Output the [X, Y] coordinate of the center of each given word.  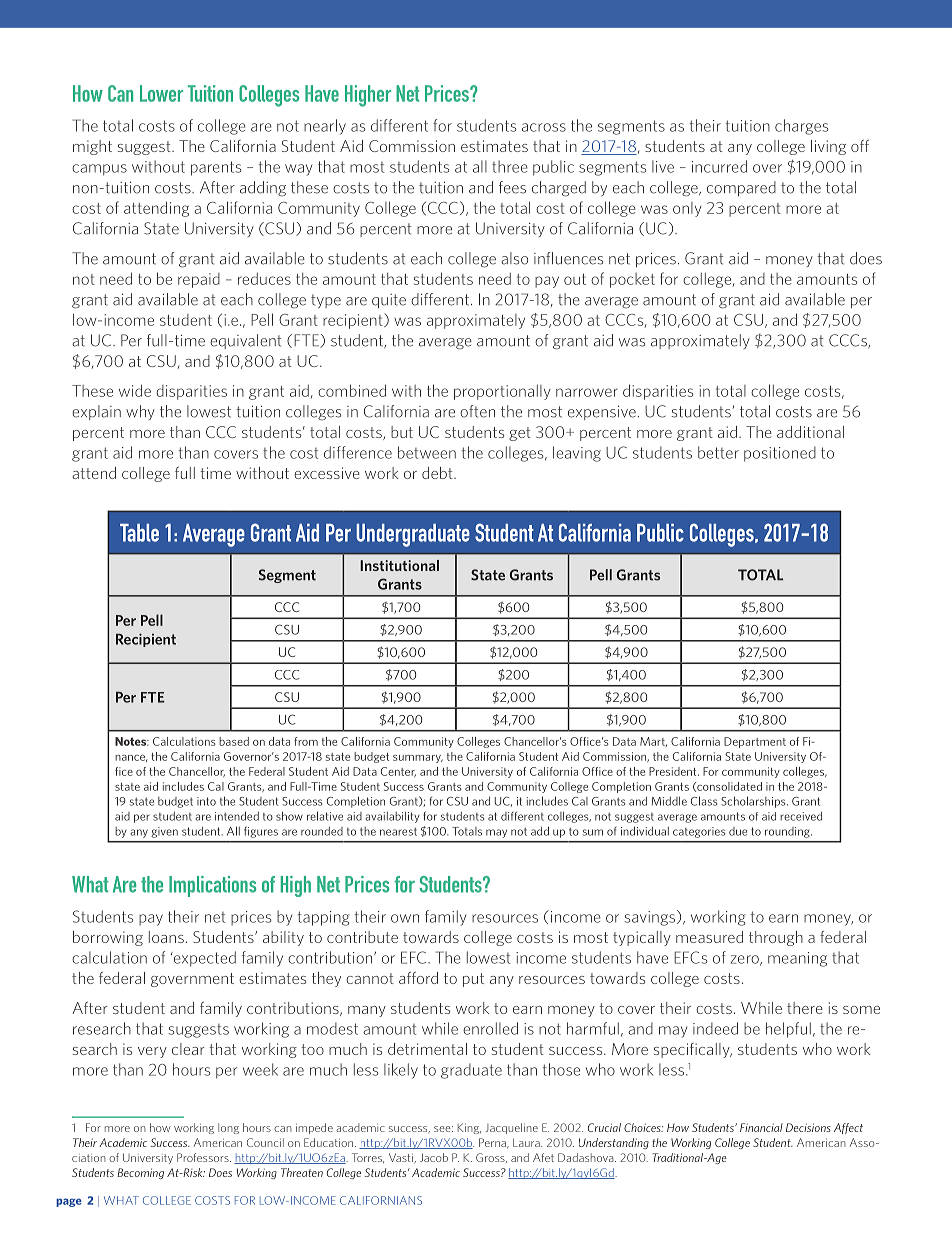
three [510, 166]
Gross [491, 1158]
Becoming [140, 1173]
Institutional [399, 565]
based [234, 741]
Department [755, 742]
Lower [161, 93]
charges [801, 127]
